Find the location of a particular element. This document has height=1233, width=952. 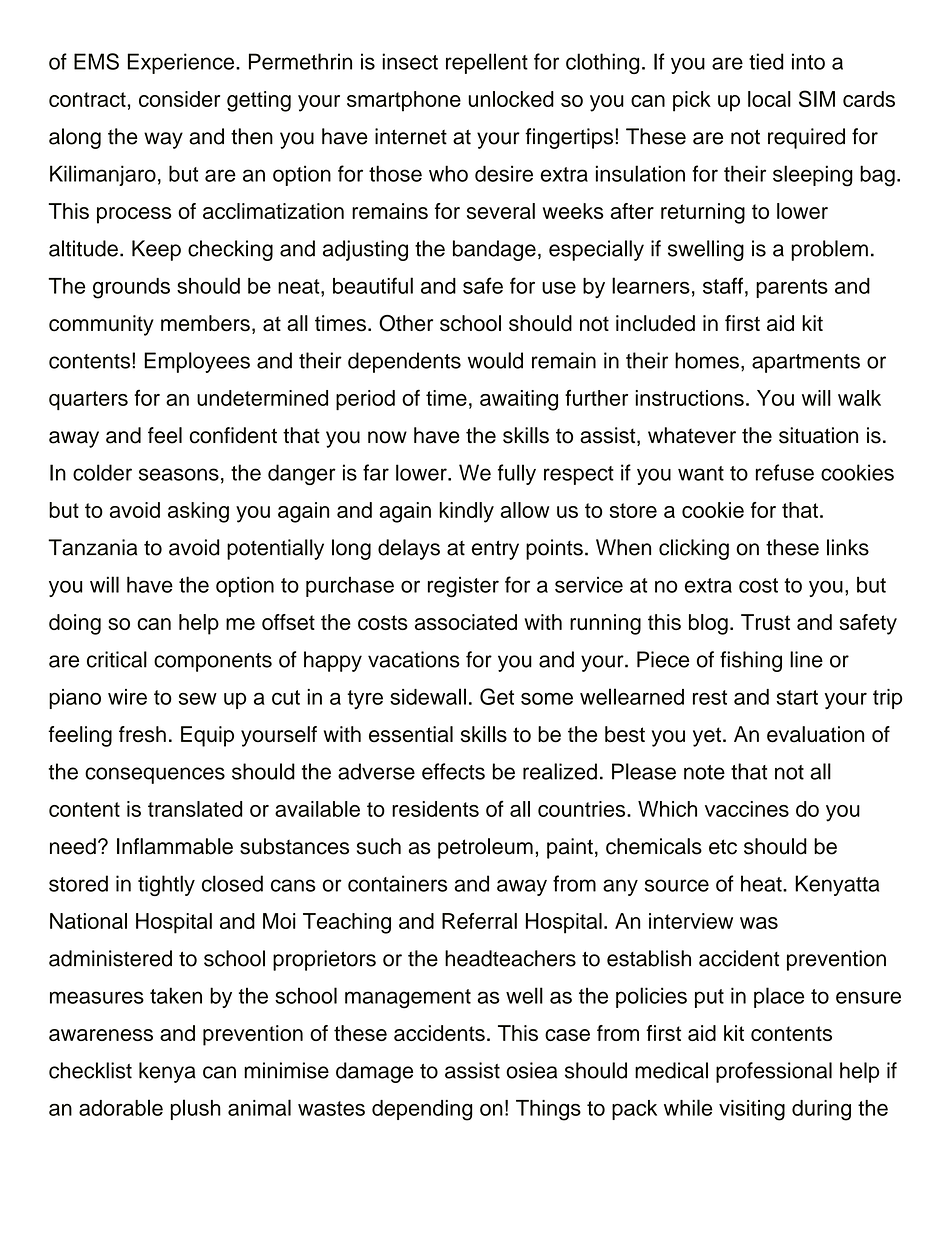

depending is located at coordinates (422, 1110).
